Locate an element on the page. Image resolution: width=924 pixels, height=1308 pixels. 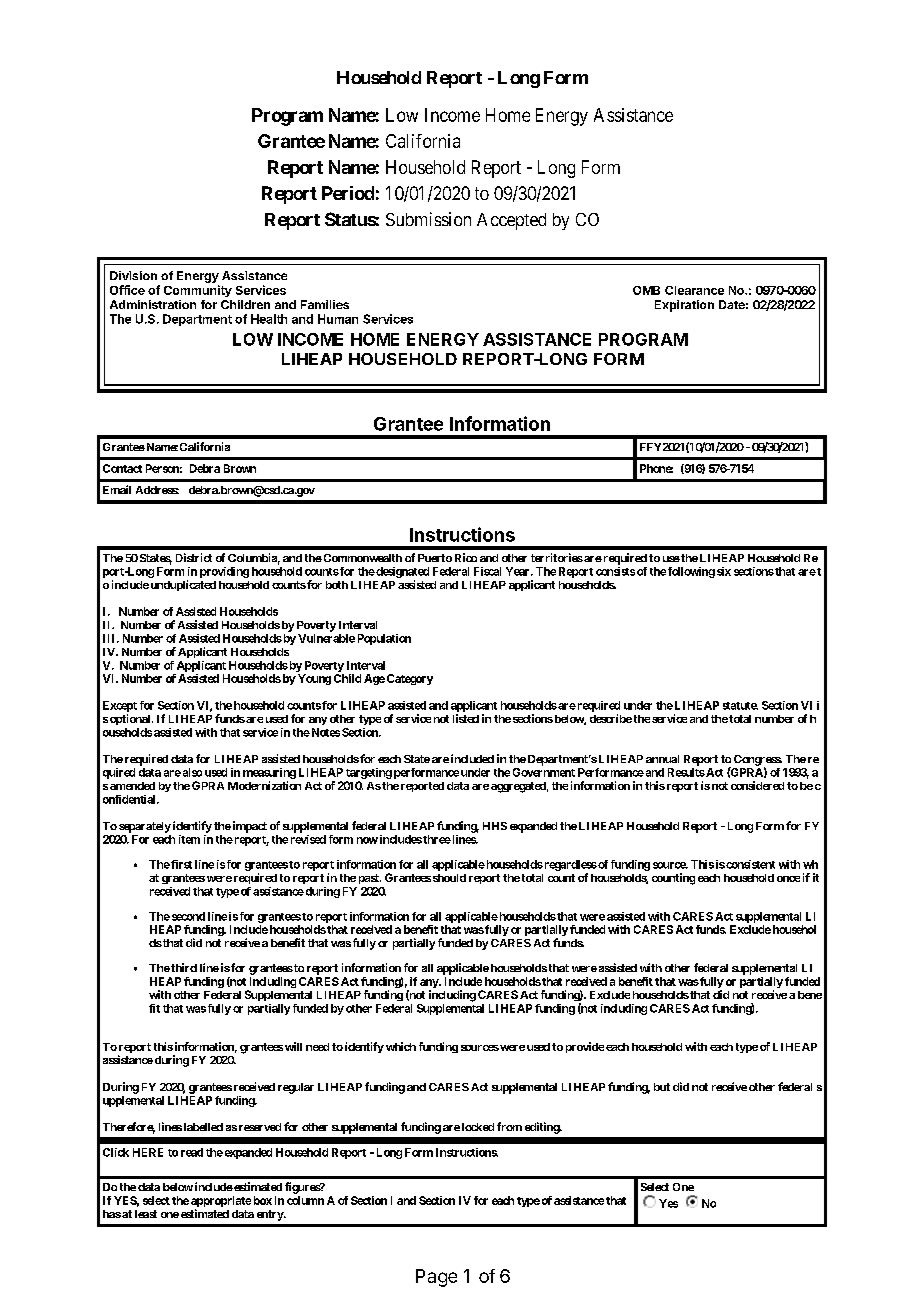
Community is located at coordinates (198, 291).
